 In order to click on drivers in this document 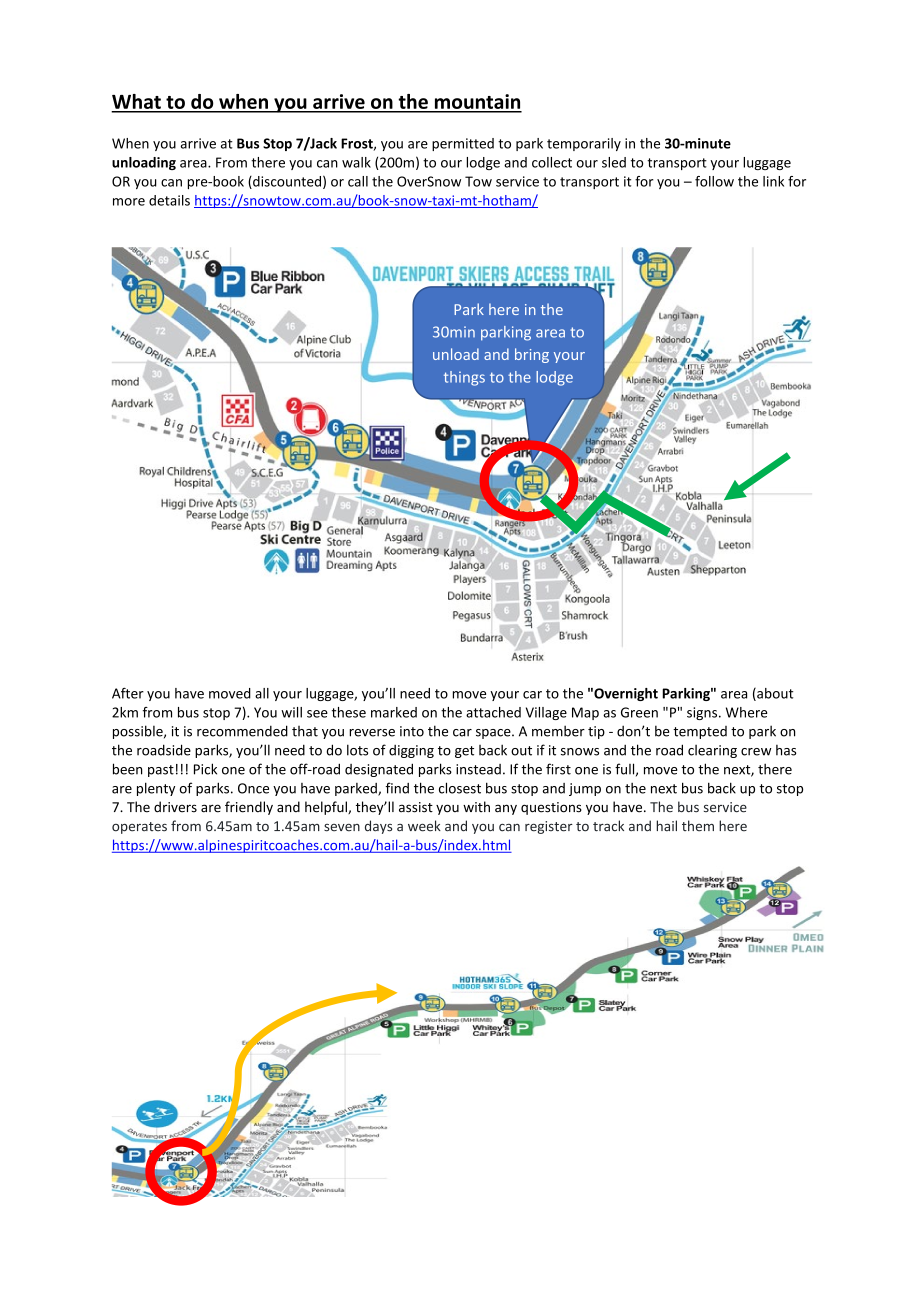, I will do `click(175, 807)`.
